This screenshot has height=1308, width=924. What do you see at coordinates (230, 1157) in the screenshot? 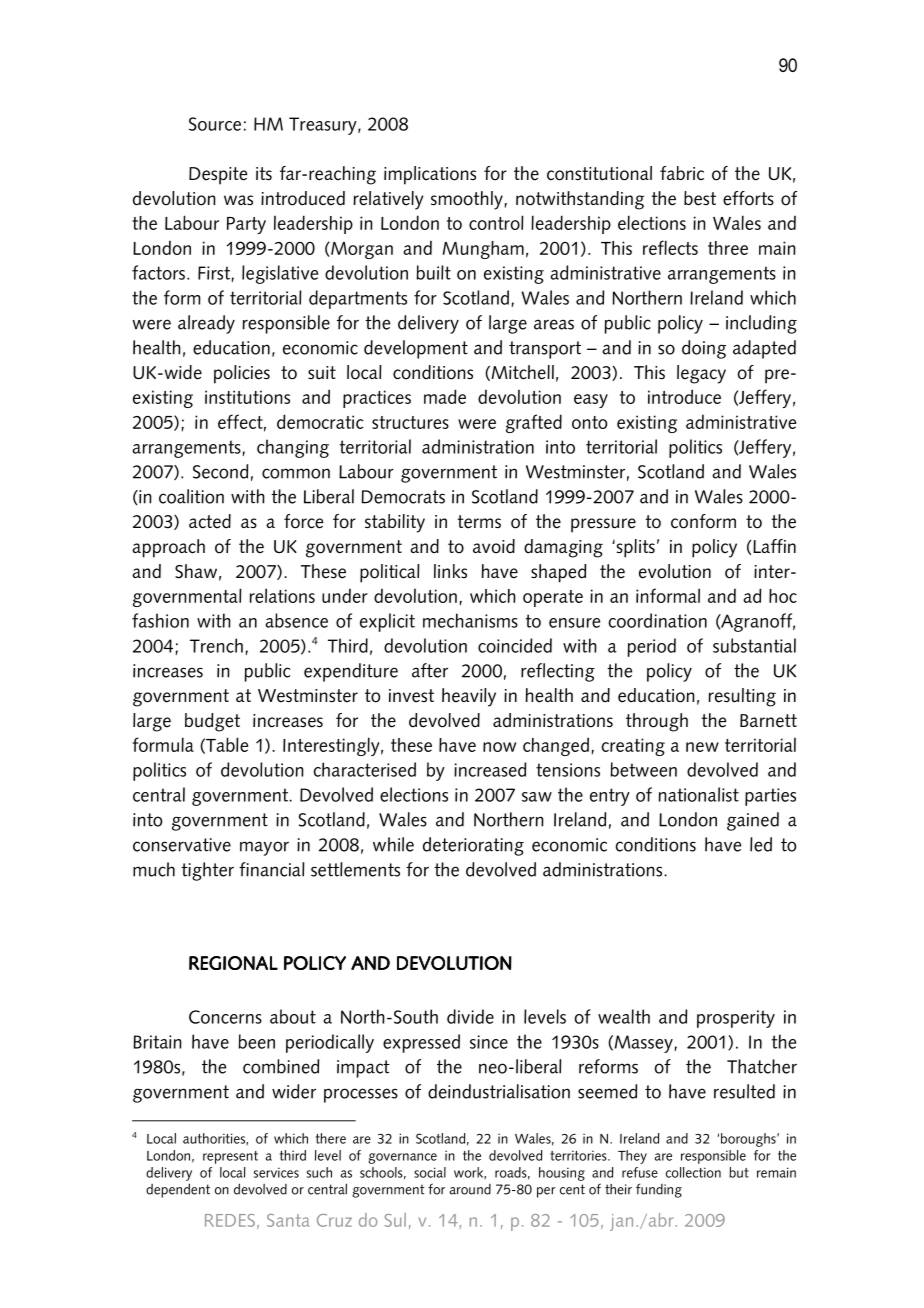
I see `represent` at bounding box center [230, 1157].
